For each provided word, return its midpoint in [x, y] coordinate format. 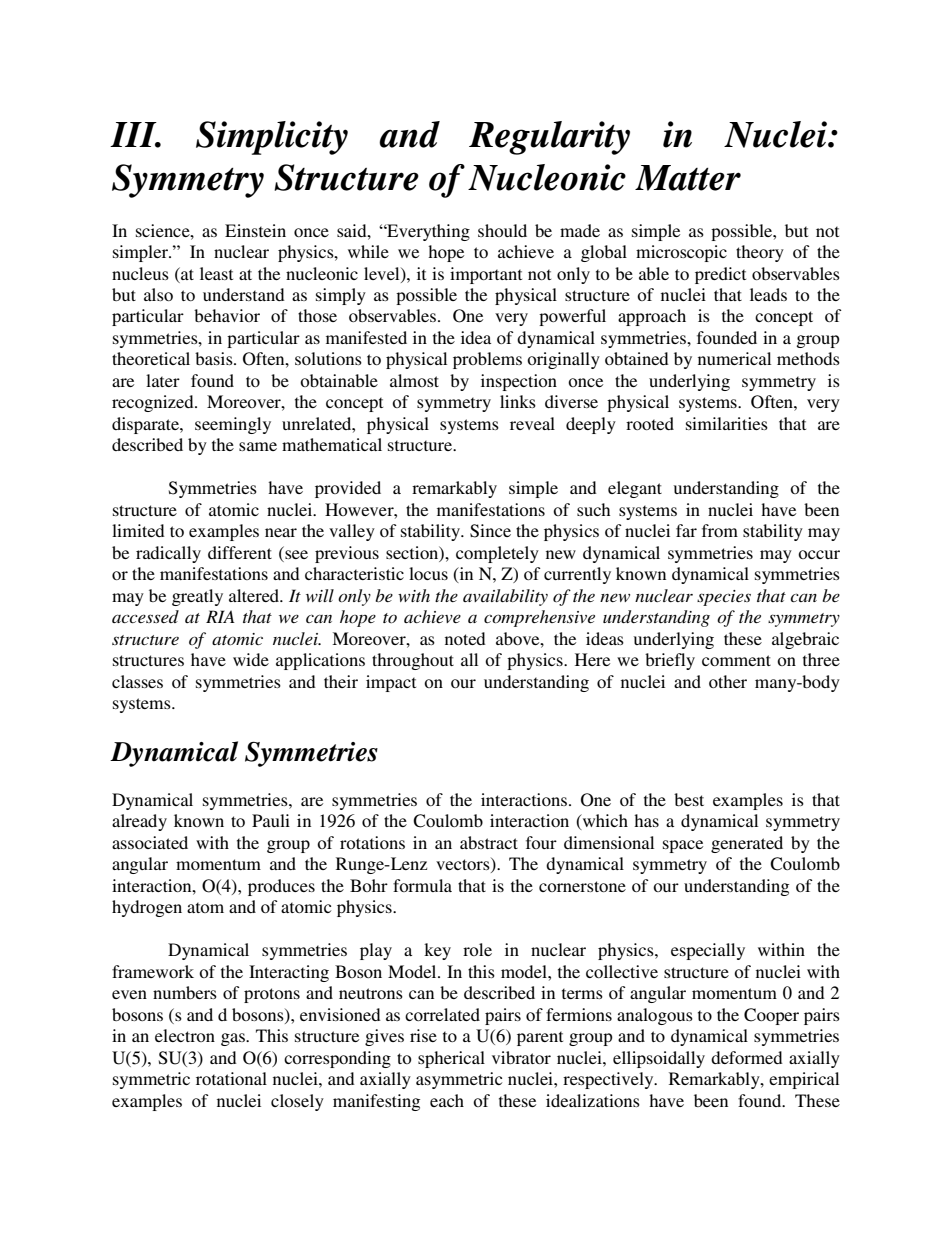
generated [747, 844]
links [518, 401]
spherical [451, 1059]
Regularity [549, 138]
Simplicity [272, 138]
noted [465, 638]
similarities [727, 423]
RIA [220, 616]
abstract [489, 842]
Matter [688, 178]
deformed [747, 1057]
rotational [231, 1078]
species [724, 598]
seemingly [233, 425]
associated [150, 842]
